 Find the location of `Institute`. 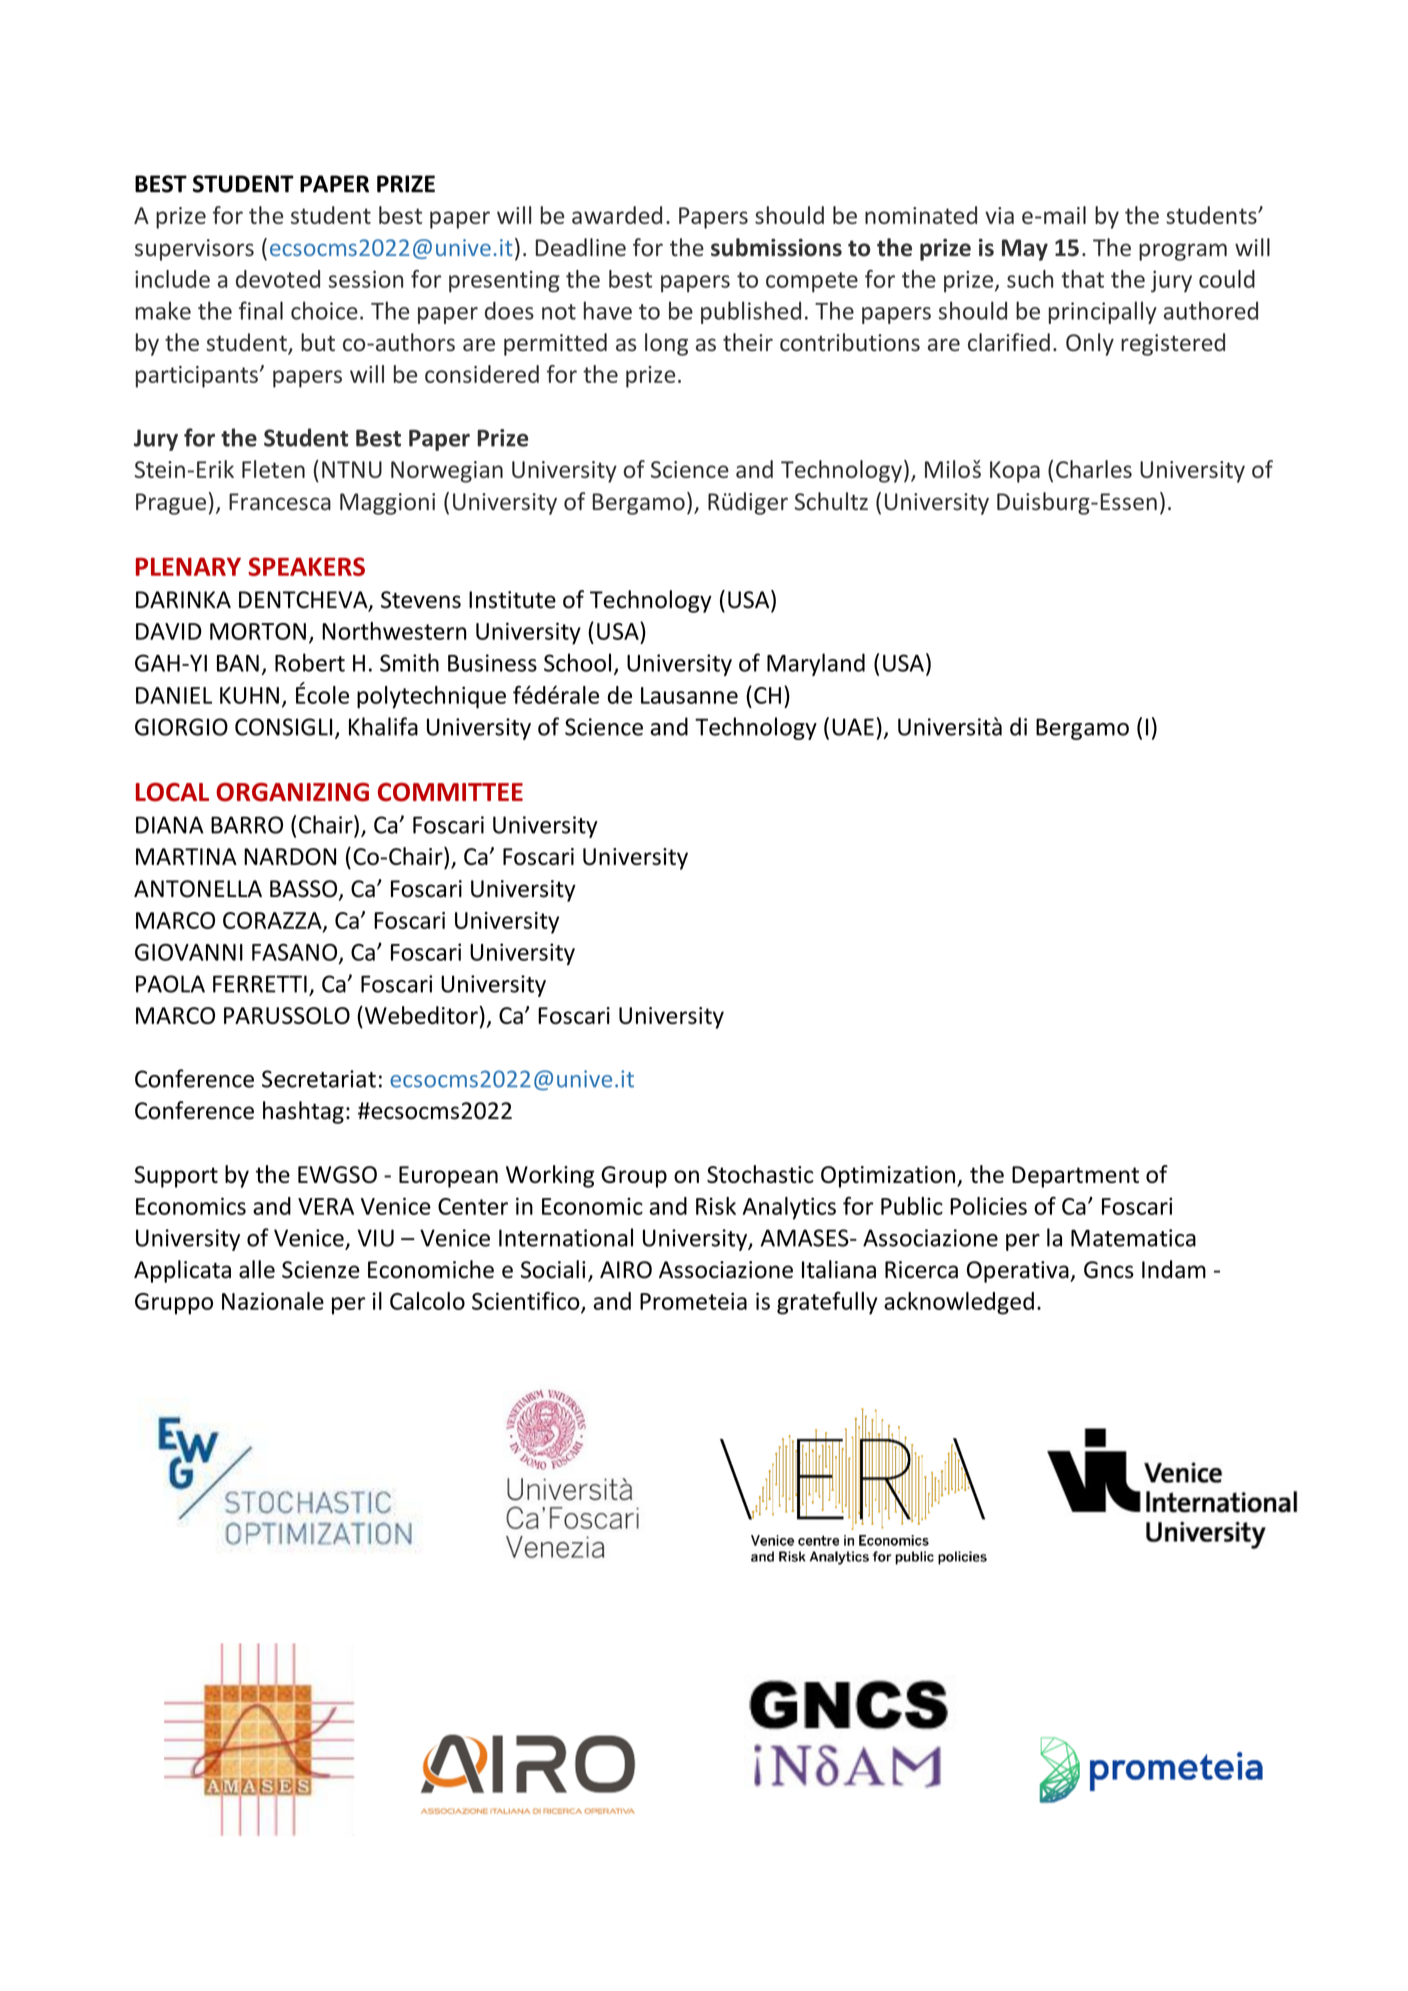

Institute is located at coordinates (512, 600).
